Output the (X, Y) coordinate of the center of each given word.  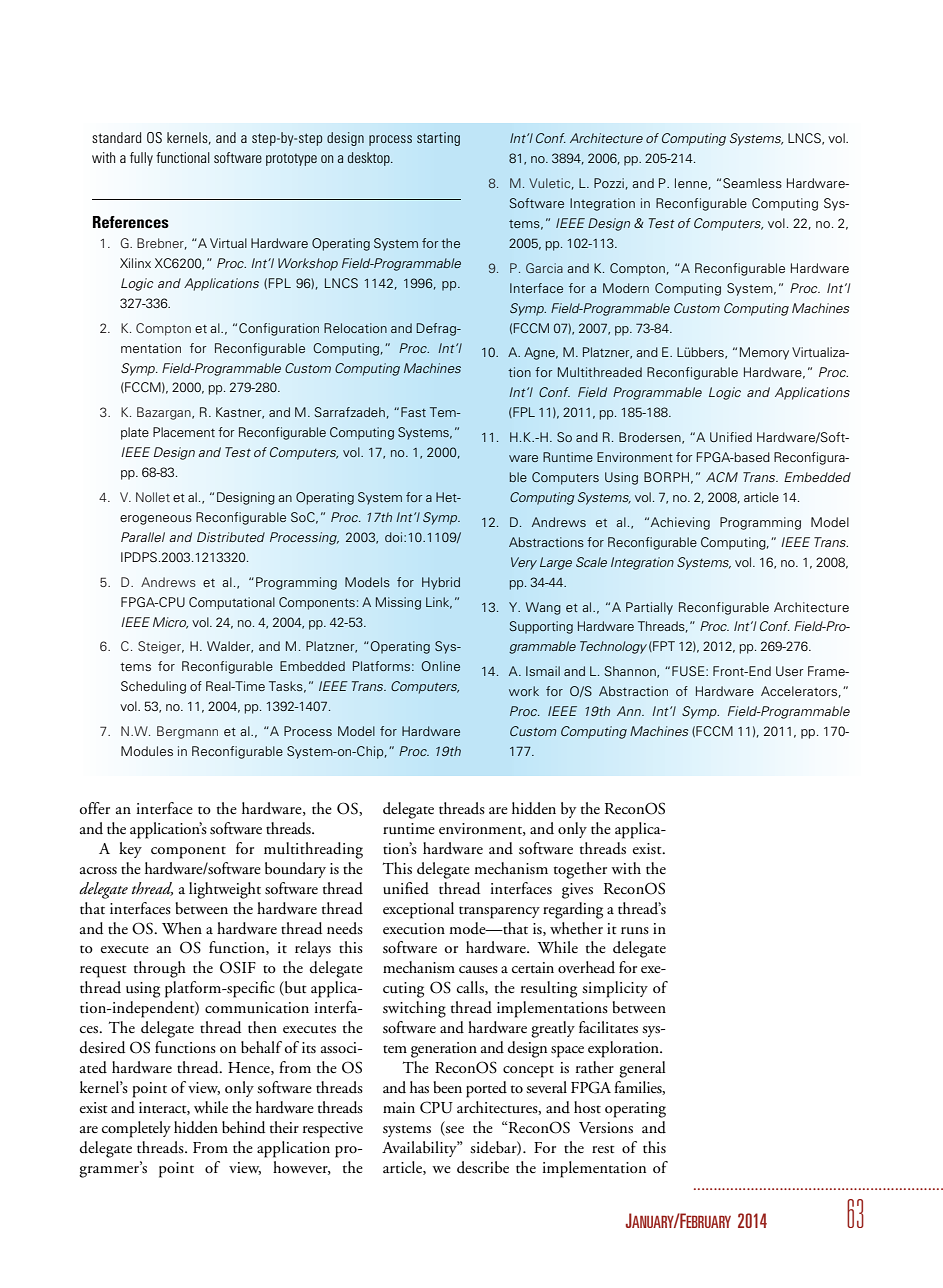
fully (141, 159)
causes (478, 970)
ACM (722, 477)
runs (635, 931)
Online (441, 666)
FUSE (689, 671)
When (182, 928)
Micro (170, 623)
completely (136, 1129)
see (454, 1131)
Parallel (143, 537)
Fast (413, 412)
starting (438, 139)
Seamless (752, 183)
